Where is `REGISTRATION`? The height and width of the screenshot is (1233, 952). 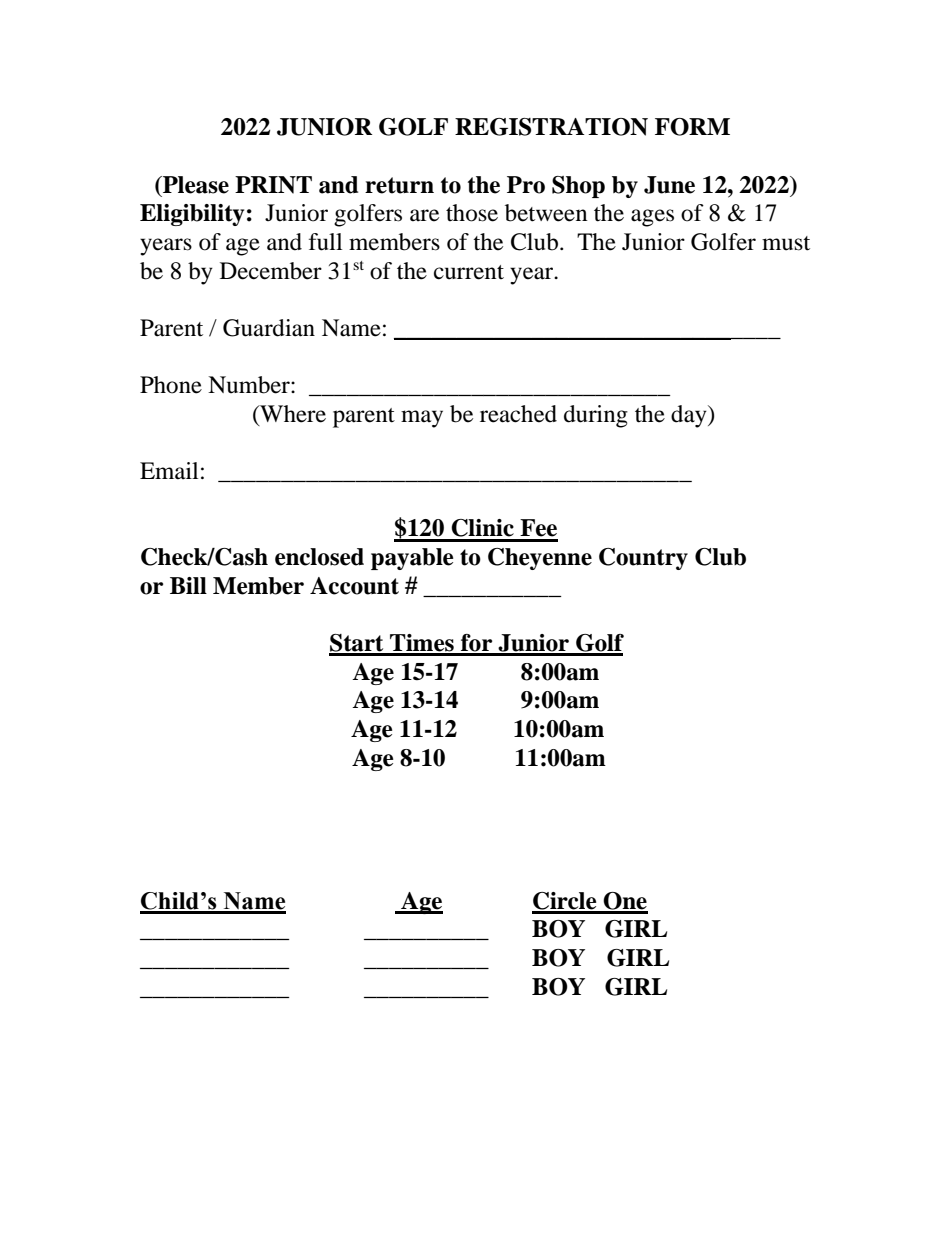 REGISTRATION is located at coordinates (551, 127).
